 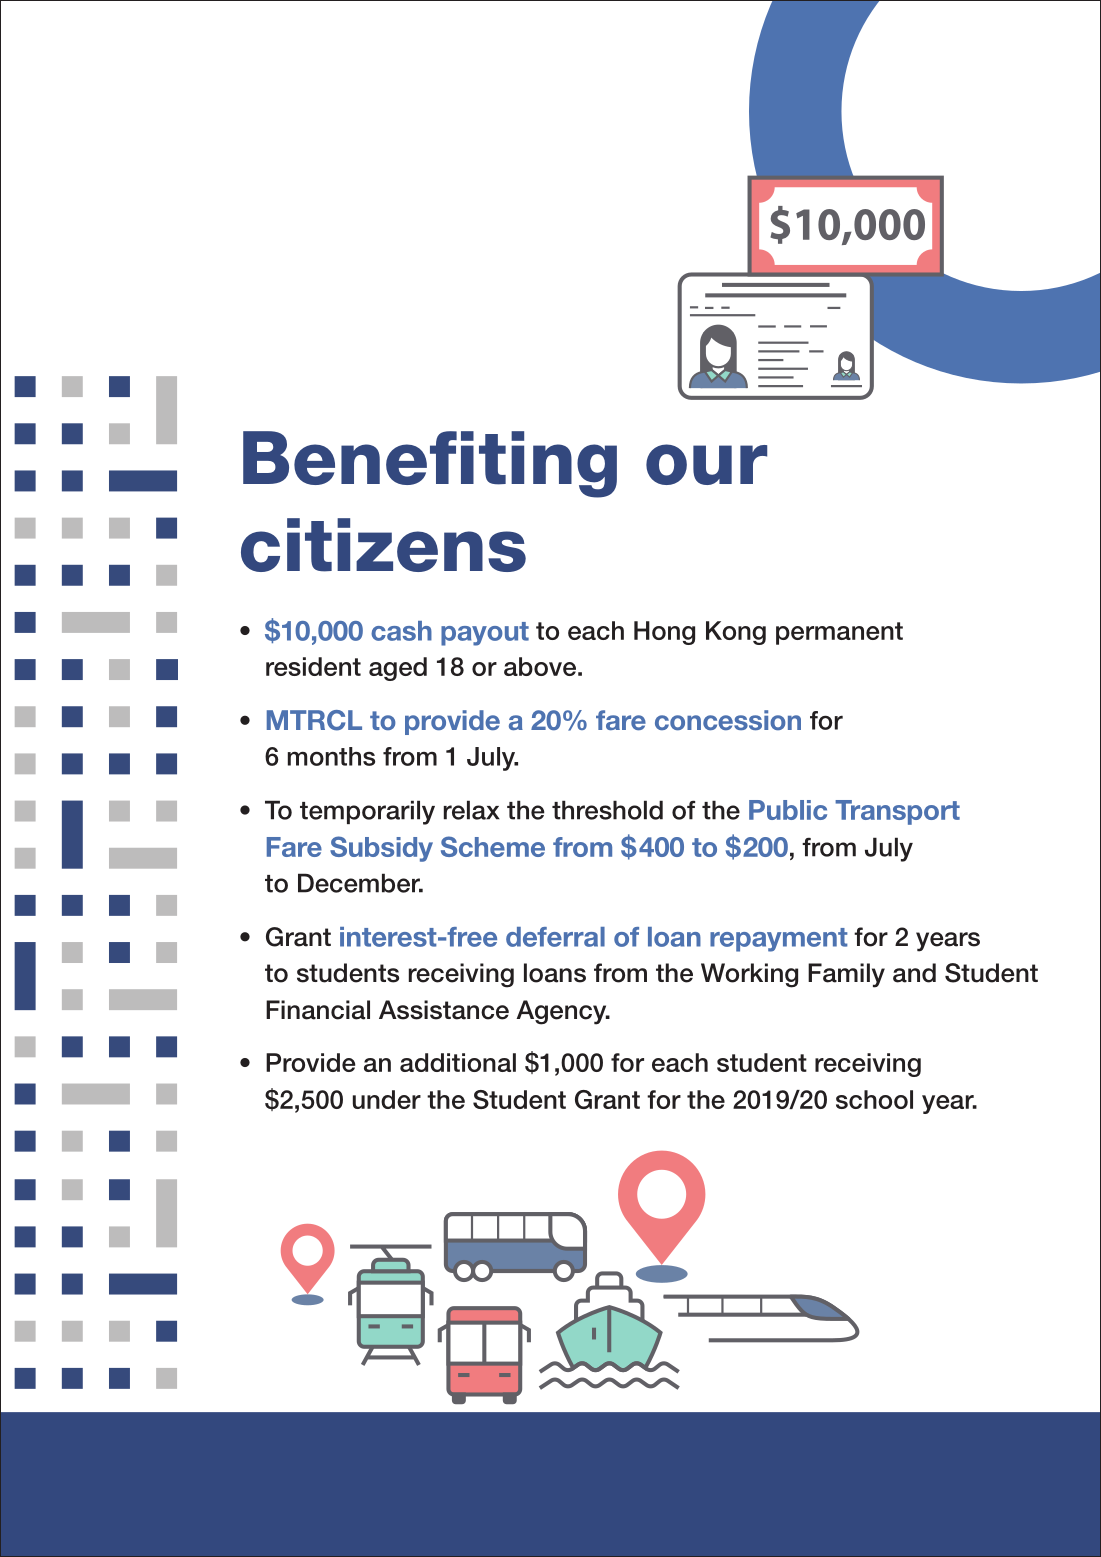 What do you see at coordinates (387, 1099) in the image?
I see `under` at bounding box center [387, 1099].
